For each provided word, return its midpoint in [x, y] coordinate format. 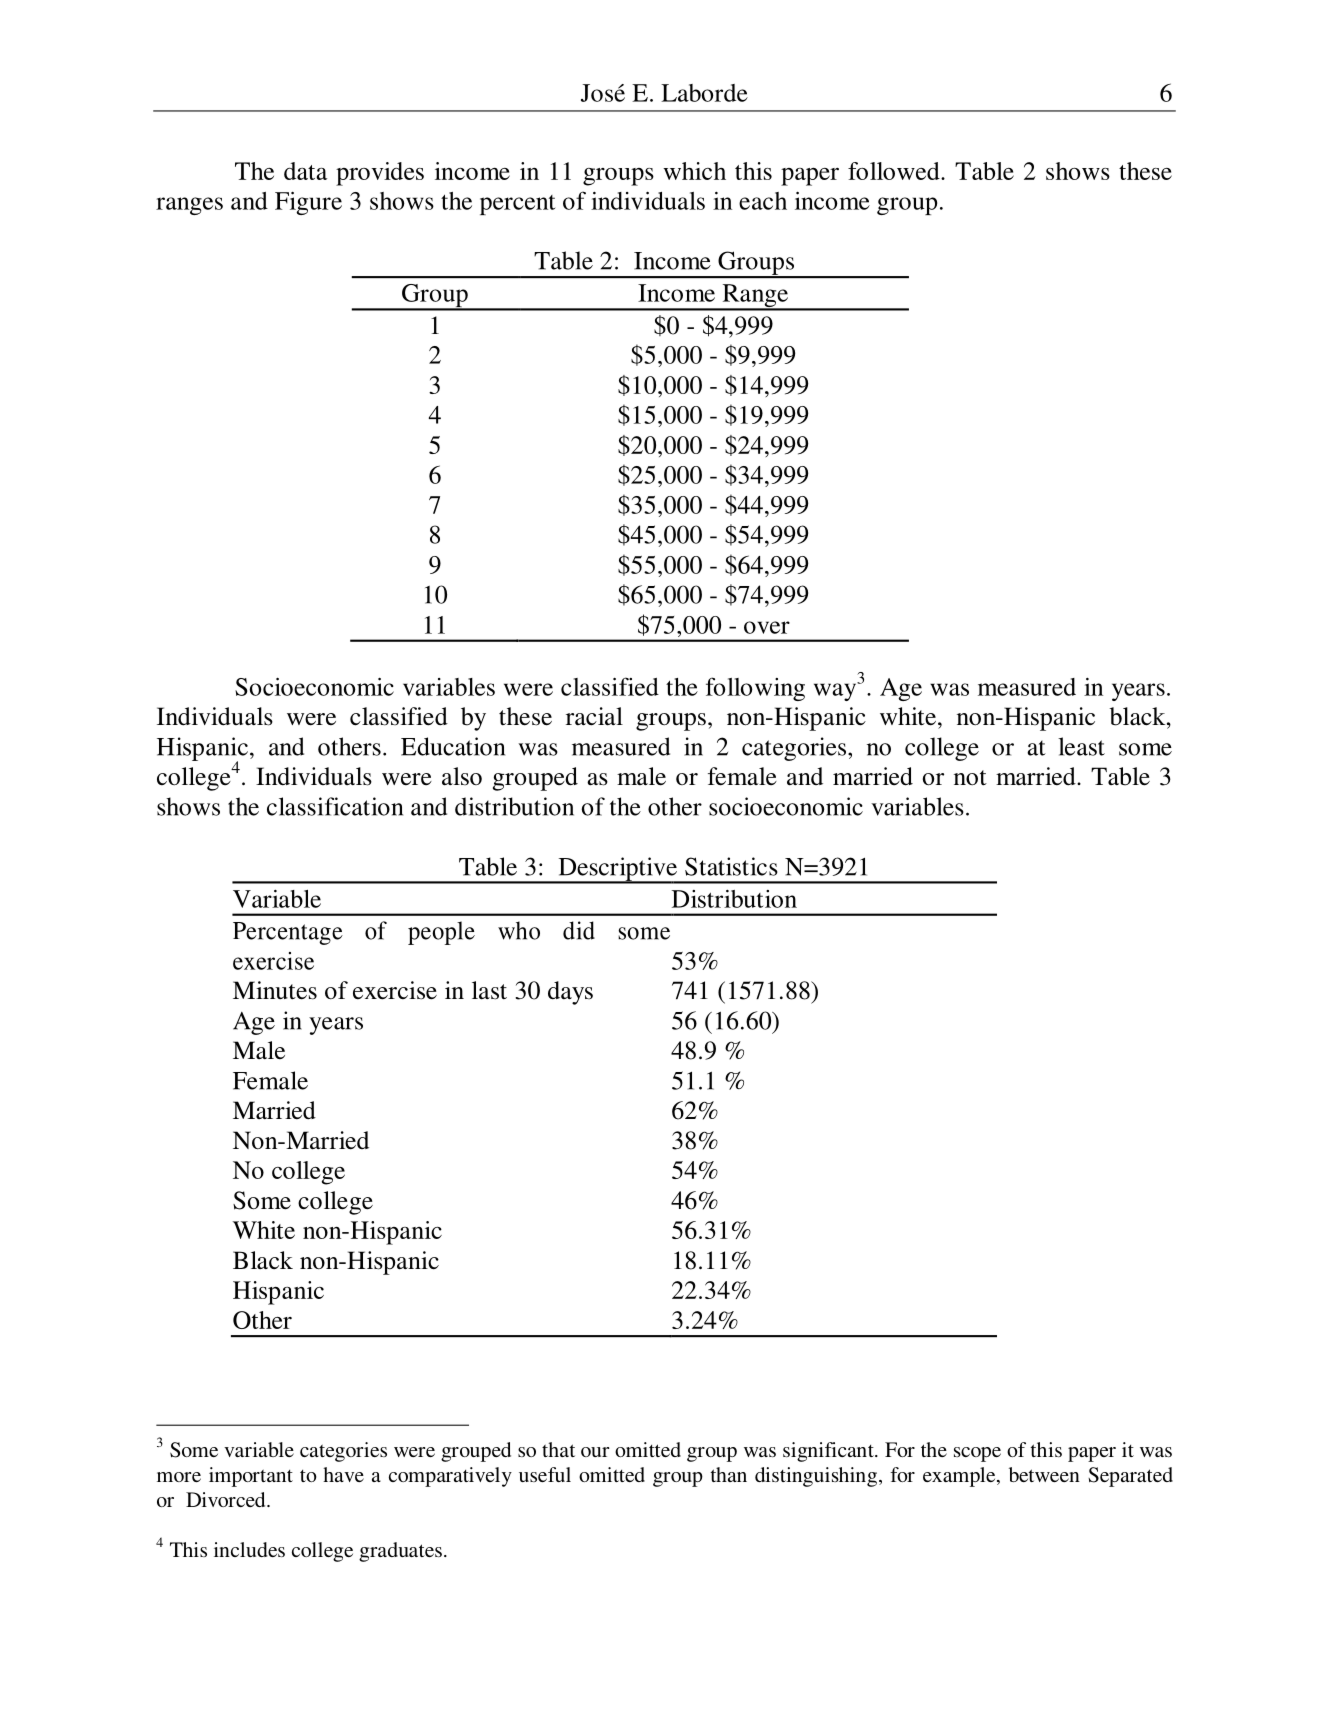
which [694, 171]
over [767, 627]
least [1081, 746]
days [570, 993]
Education [453, 746]
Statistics [731, 866]
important [251, 1477]
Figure [308, 203]
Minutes [275, 990]
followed [895, 171]
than [729, 1474]
